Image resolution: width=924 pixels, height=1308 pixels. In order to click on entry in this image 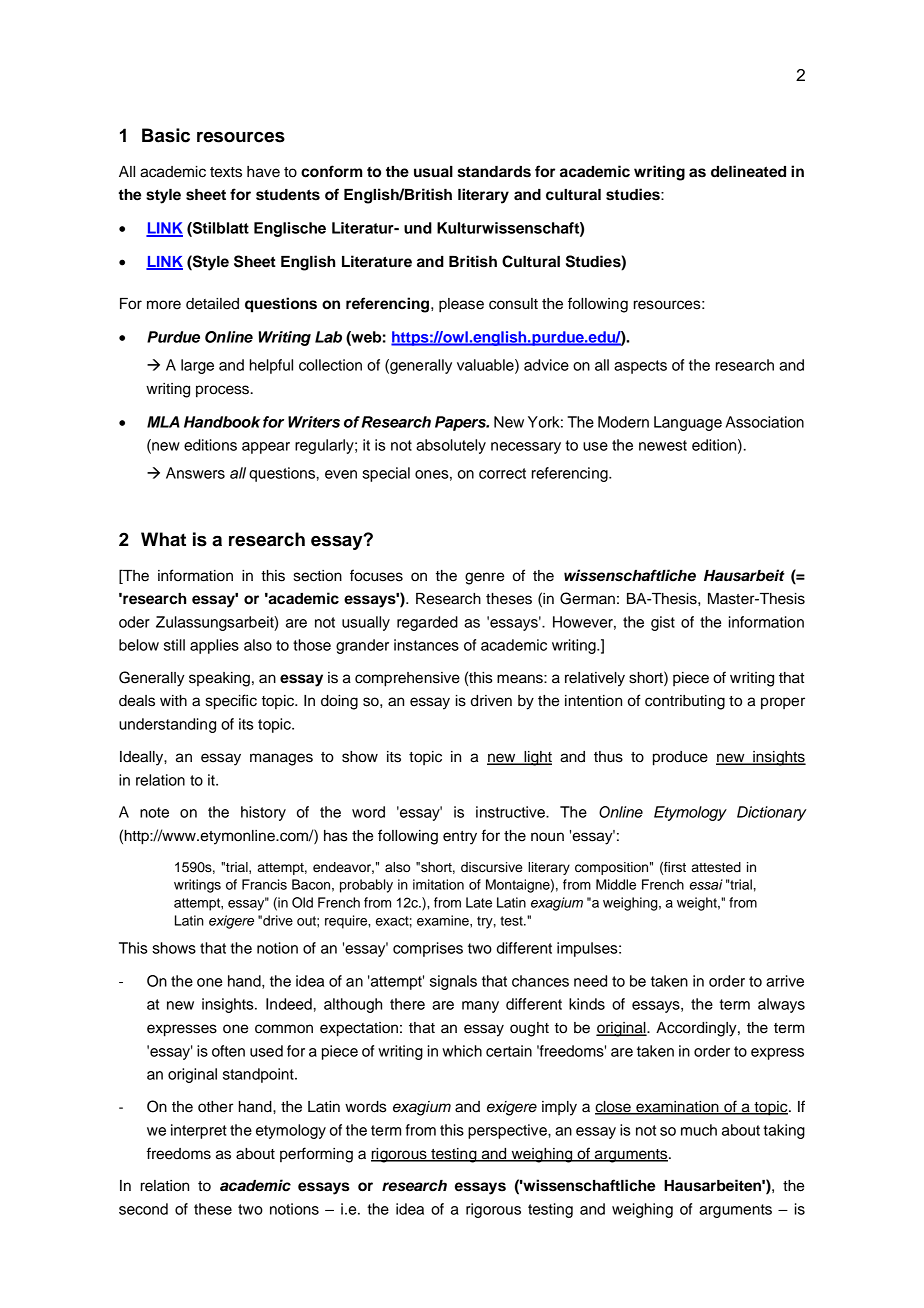, I will do `click(460, 838)`.
